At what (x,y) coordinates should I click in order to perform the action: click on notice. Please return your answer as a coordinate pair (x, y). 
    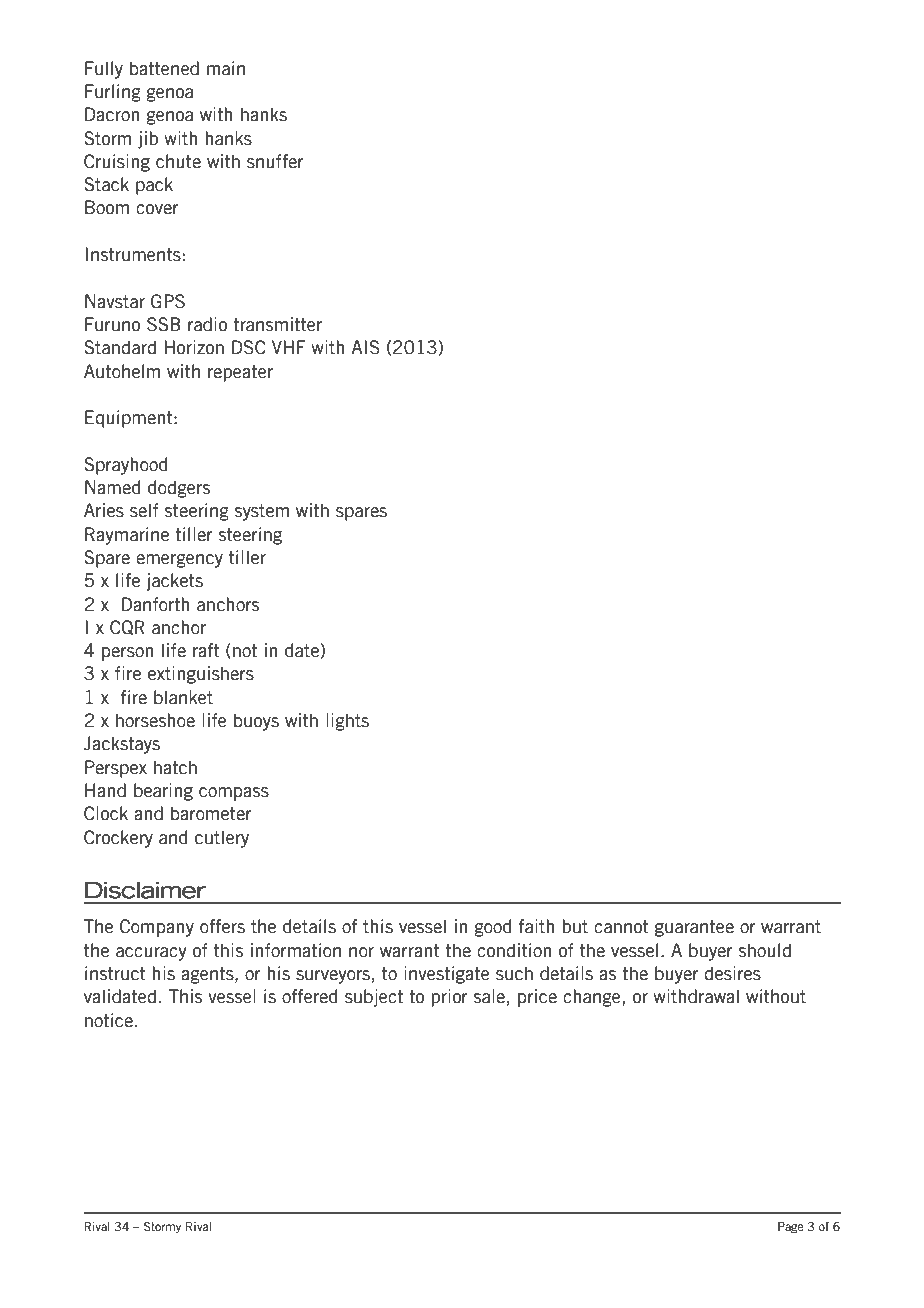
    Looking at the image, I should click on (109, 1020).
